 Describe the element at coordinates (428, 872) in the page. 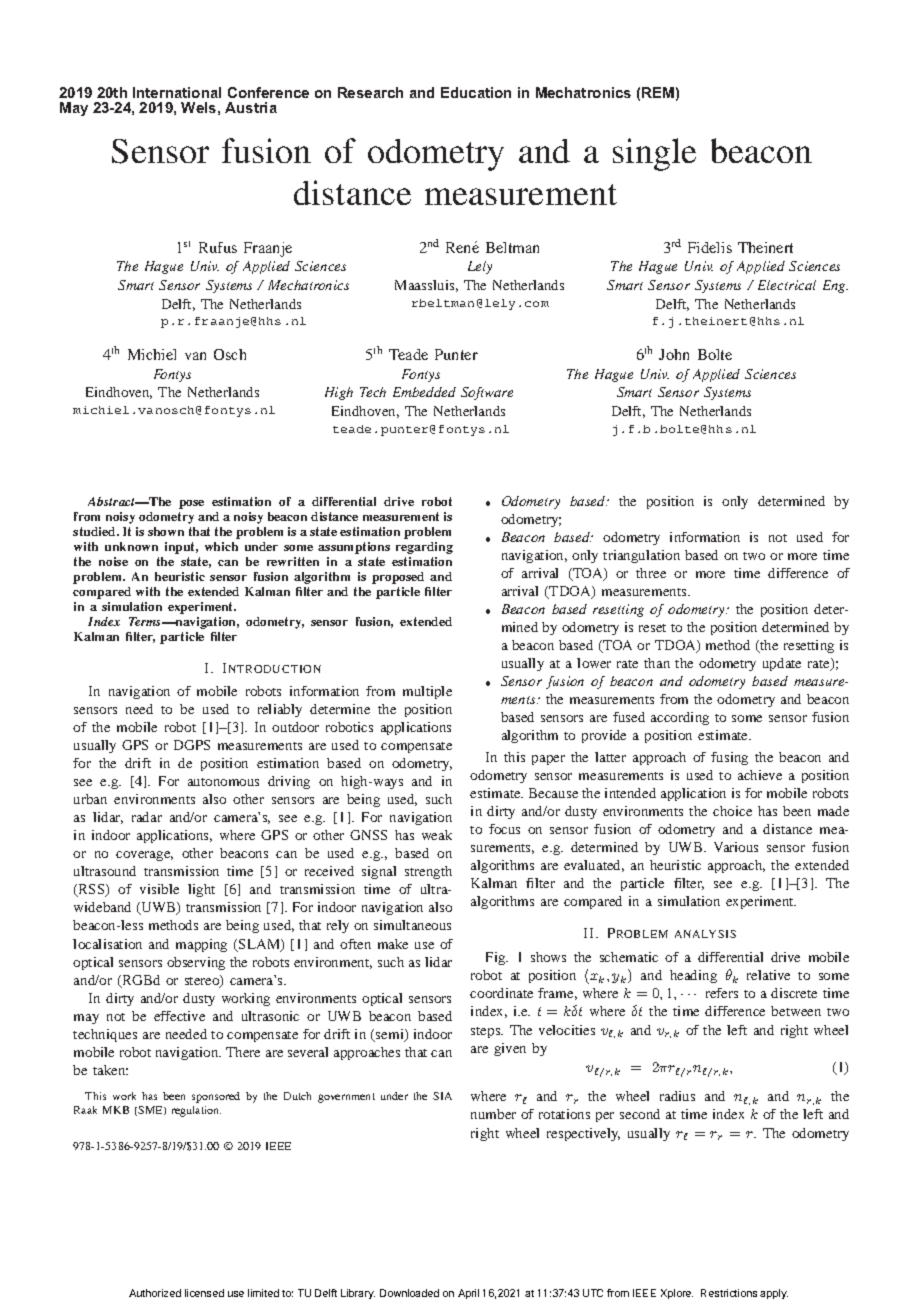

I see `strength` at that location.
